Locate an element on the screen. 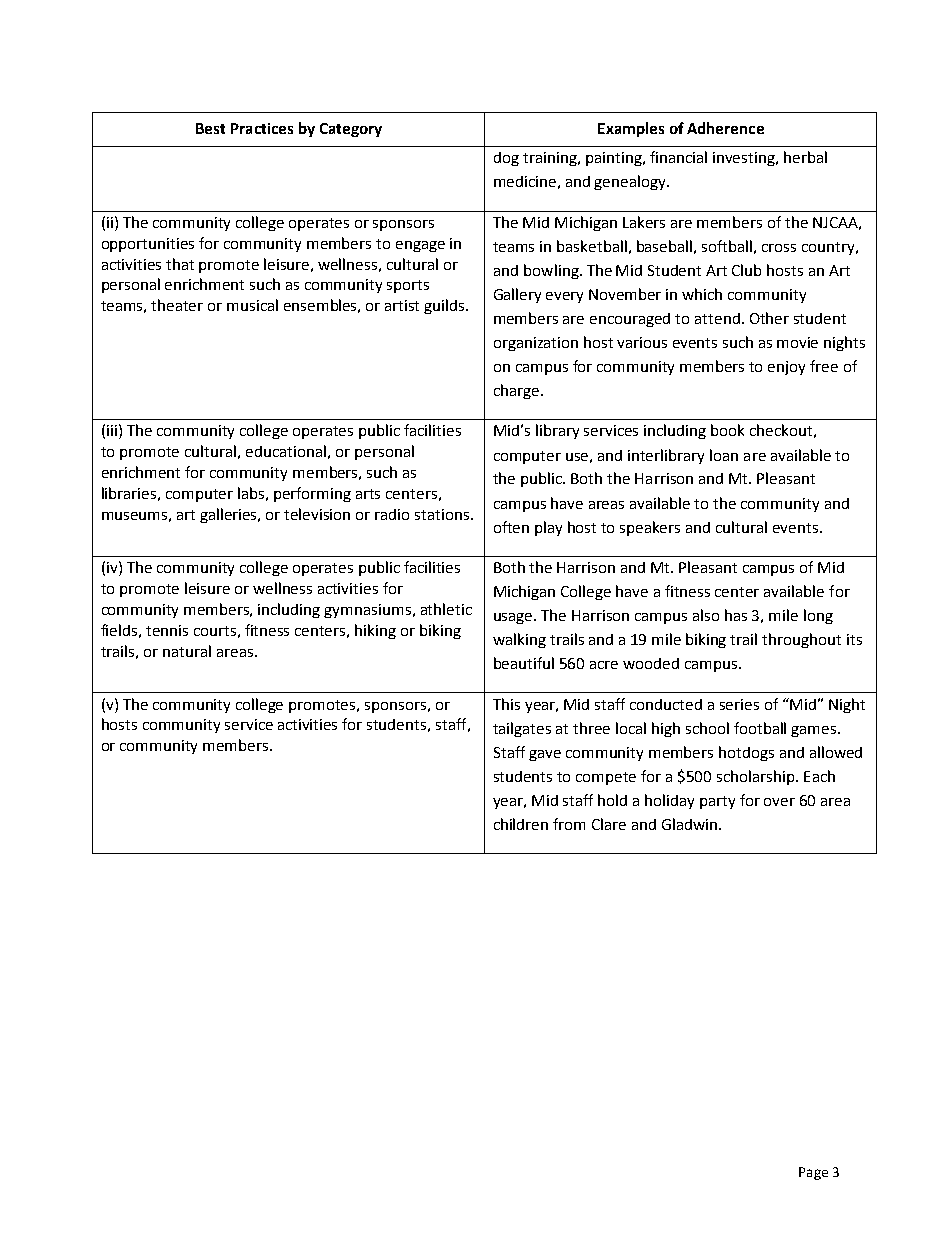 This screenshot has width=952, height=1233. throughout is located at coordinates (801, 640).
